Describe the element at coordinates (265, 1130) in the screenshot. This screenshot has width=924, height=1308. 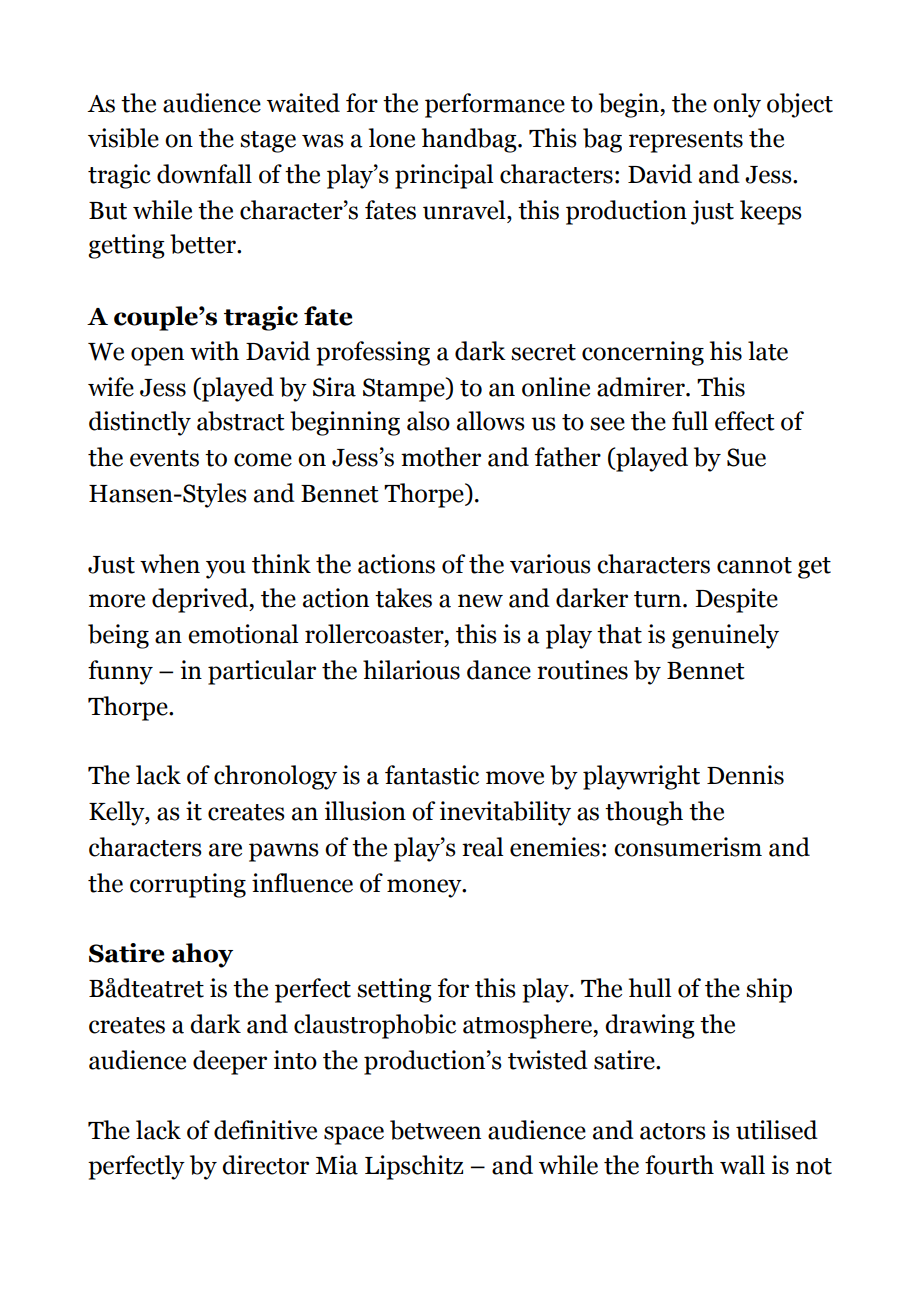
I see `definitive` at that location.
